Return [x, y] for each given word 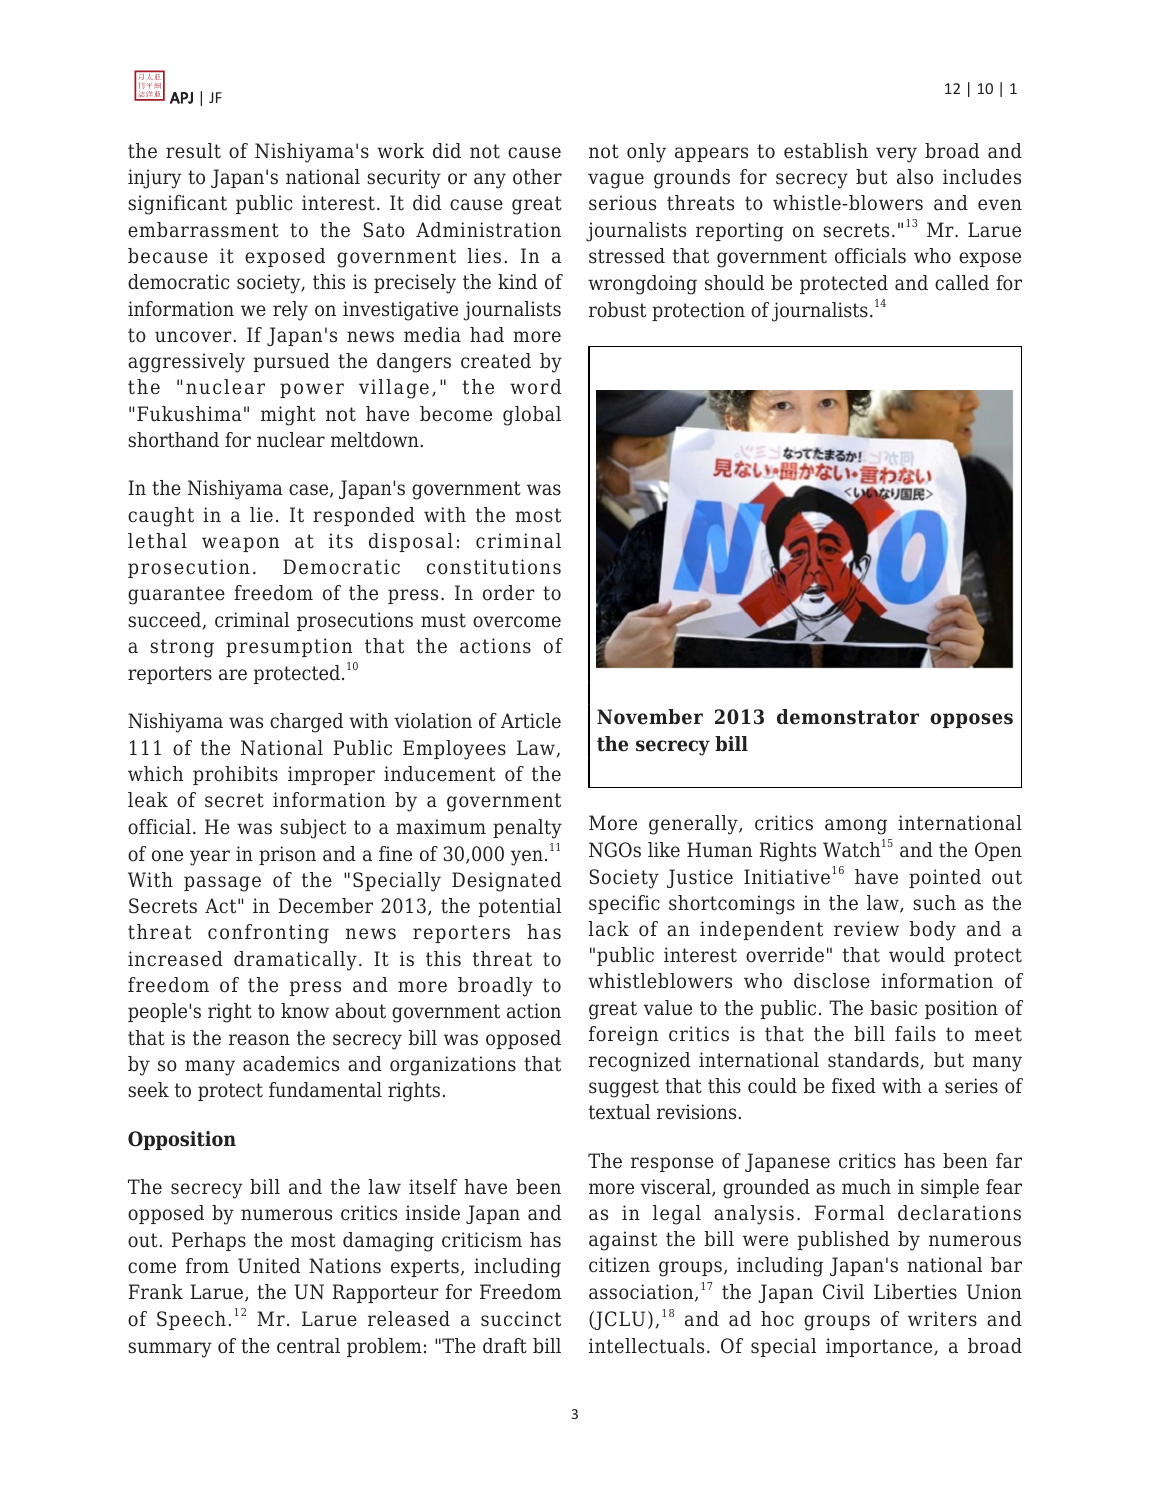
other [537, 177]
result [193, 151]
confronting [268, 934]
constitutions [494, 567]
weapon [240, 544]
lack [608, 929]
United [269, 1266]
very [896, 155]
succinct [521, 1319]
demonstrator [848, 717]
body [932, 931]
